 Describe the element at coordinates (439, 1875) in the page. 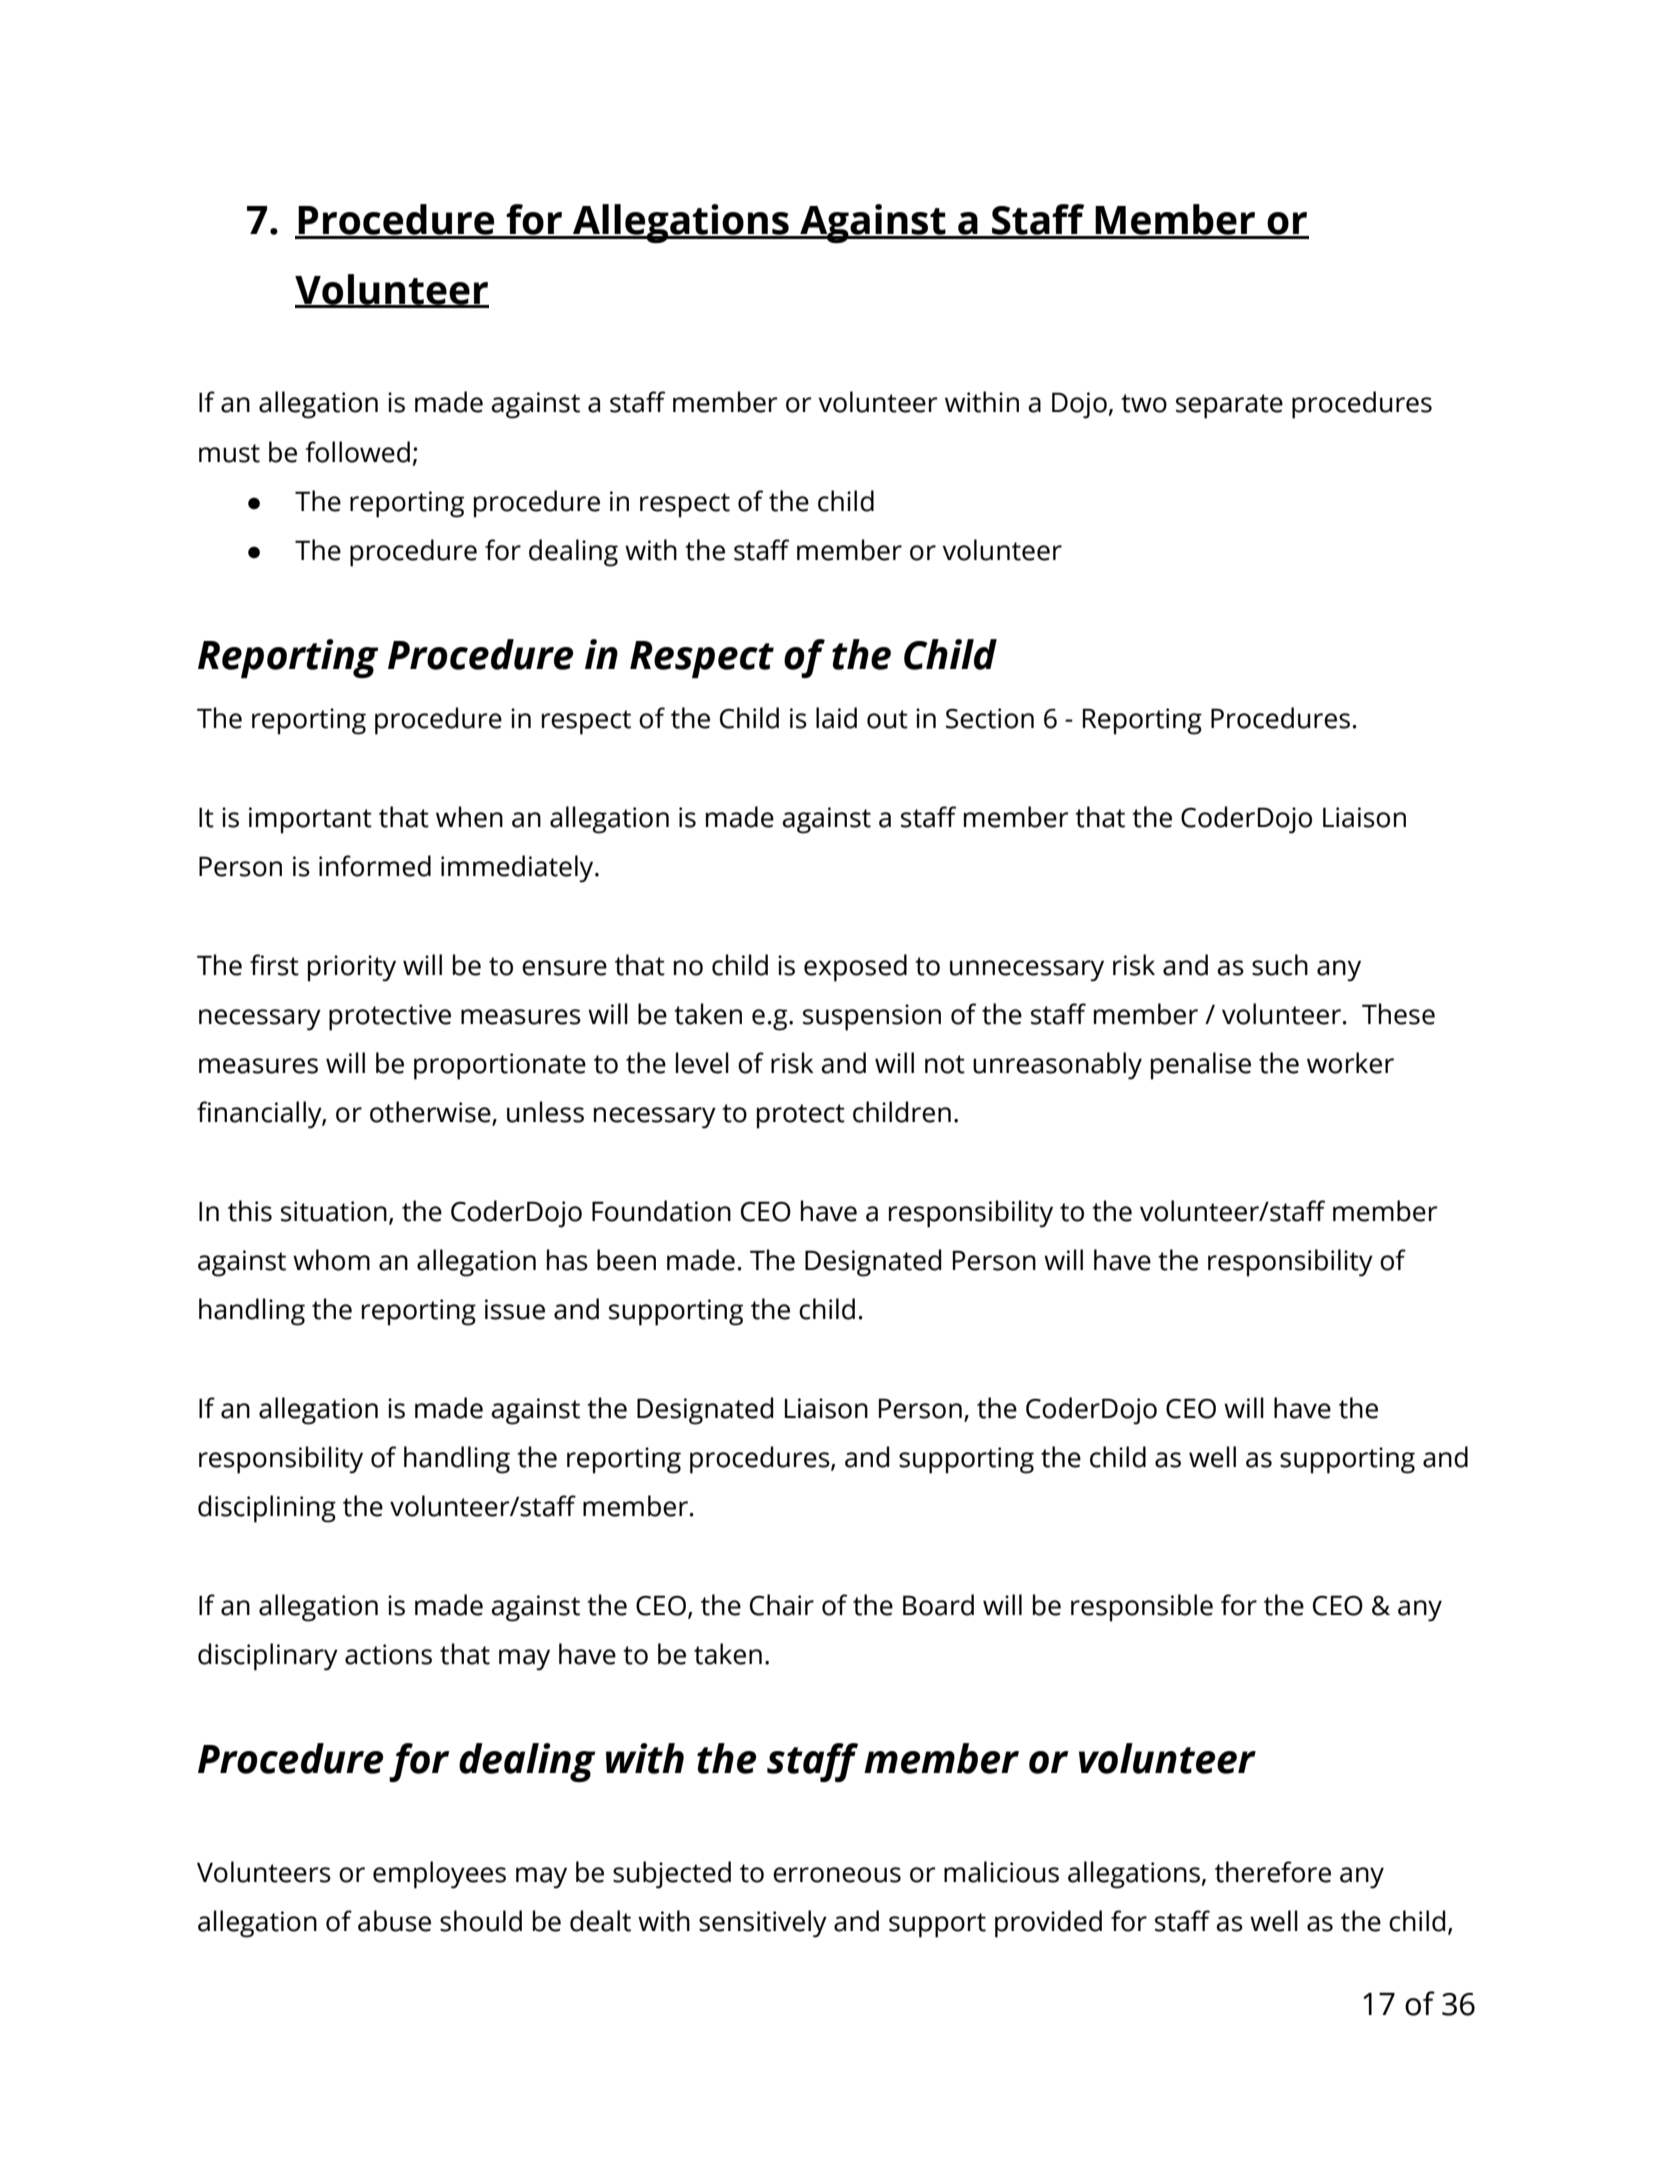

I see `employees` at that location.
